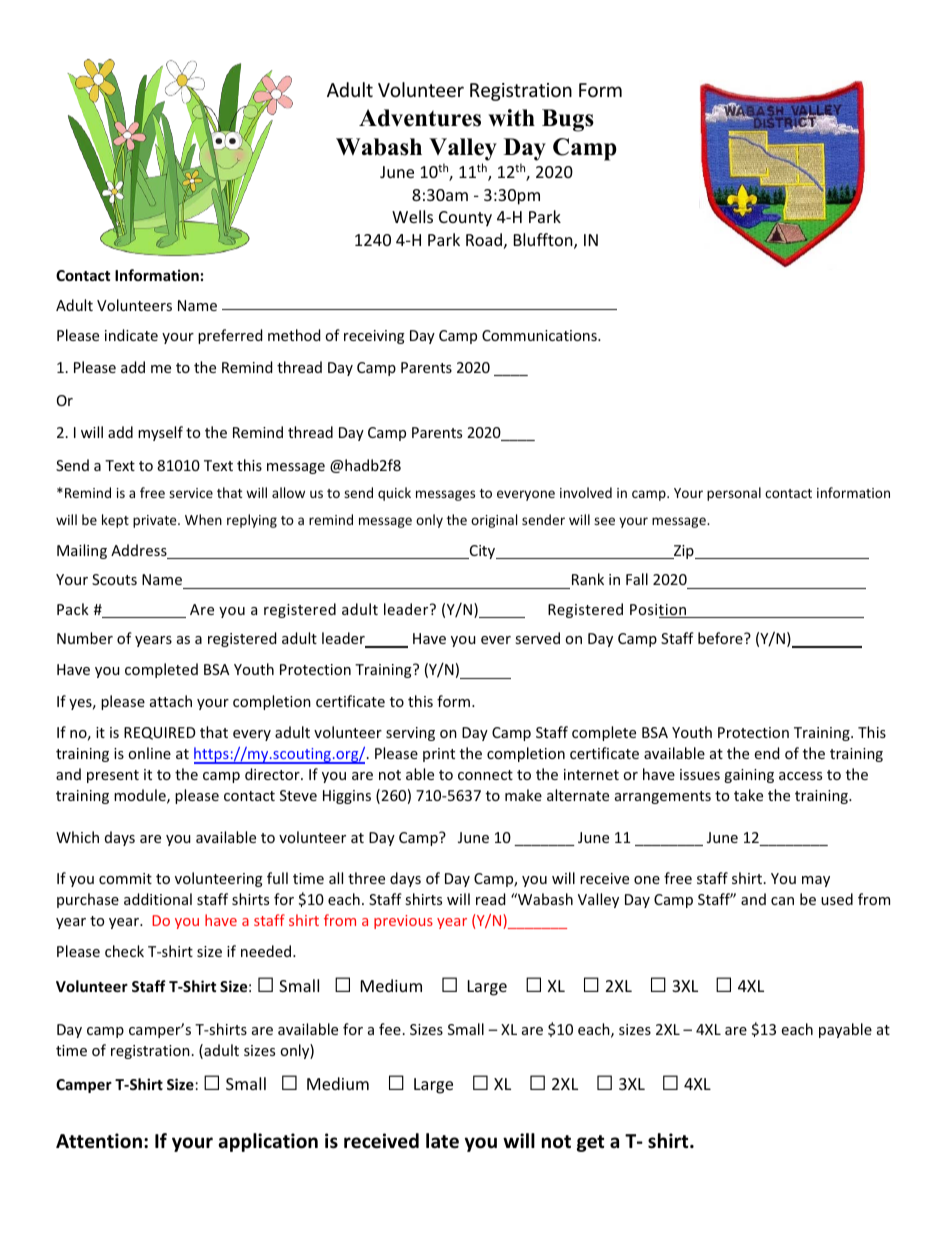 The height and width of the document is (1233, 952). Describe the element at coordinates (511, 118) in the document. I see `with` at that location.
